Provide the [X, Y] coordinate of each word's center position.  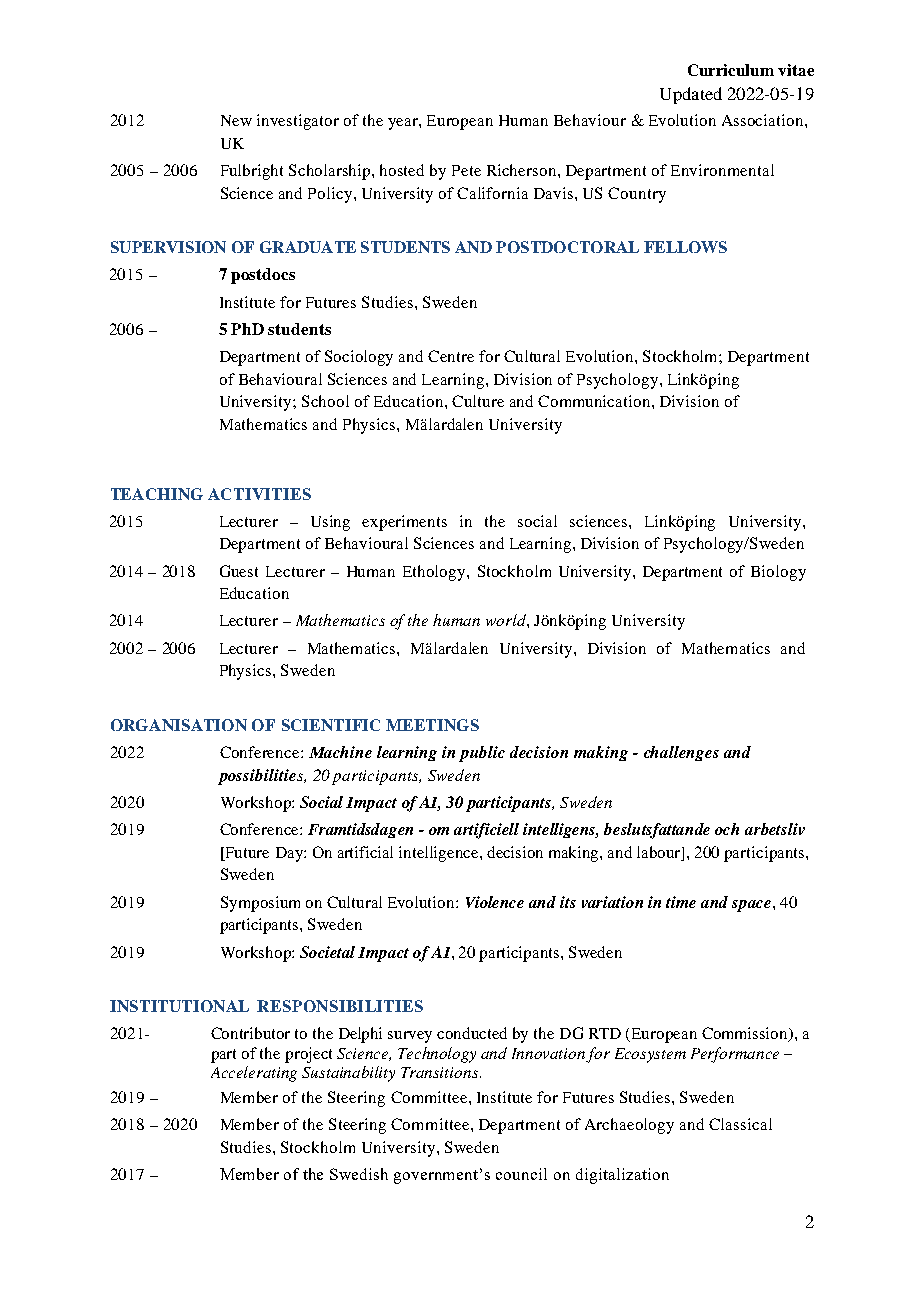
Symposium [260, 904]
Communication [595, 401]
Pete [466, 170]
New [236, 120]
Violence [495, 902]
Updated [691, 95]
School [325, 401]
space [751, 906]
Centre [451, 356]
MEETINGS [432, 725]
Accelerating [254, 1074]
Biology [778, 573]
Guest [239, 571]
